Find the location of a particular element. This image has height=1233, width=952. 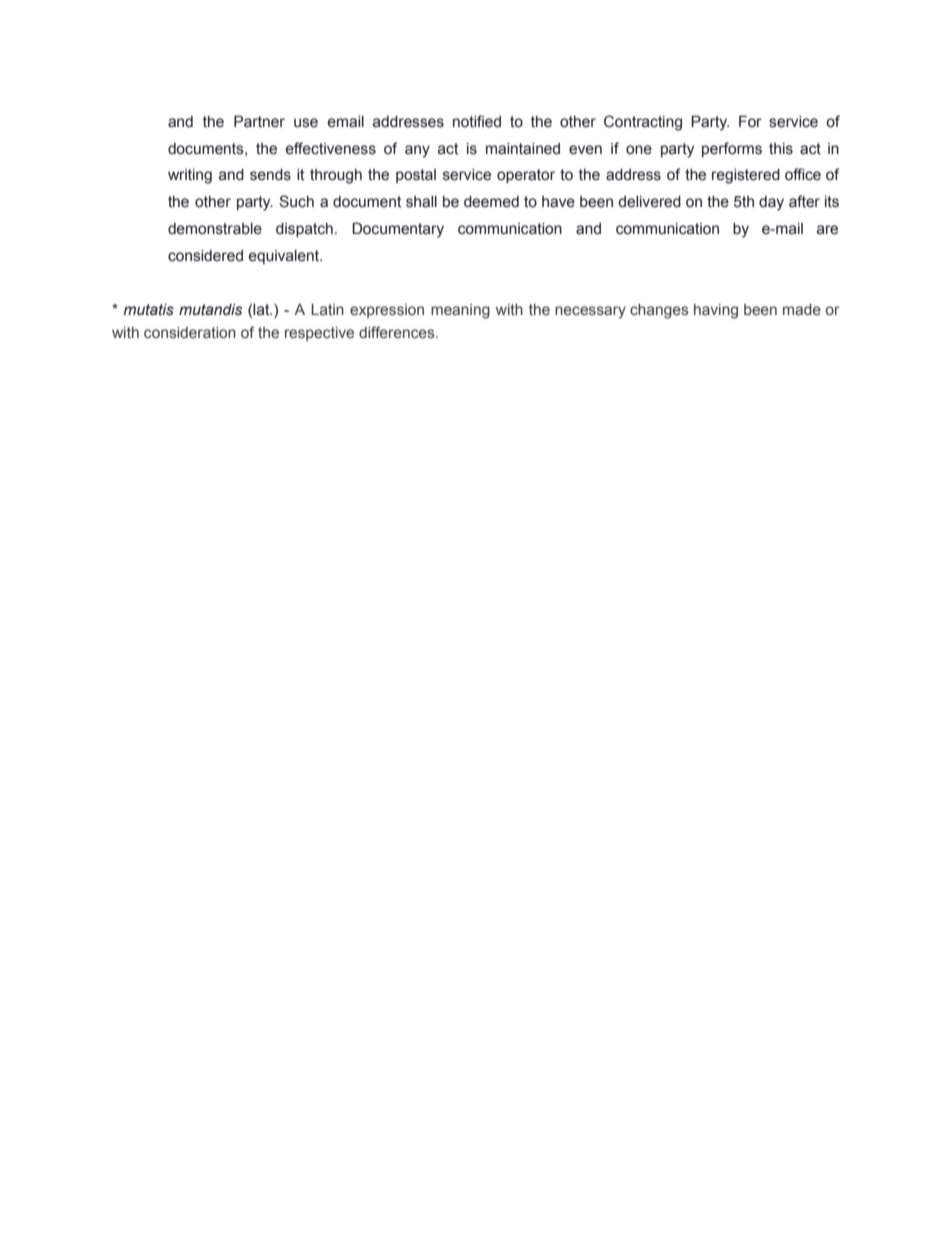

meaning is located at coordinates (460, 311).
